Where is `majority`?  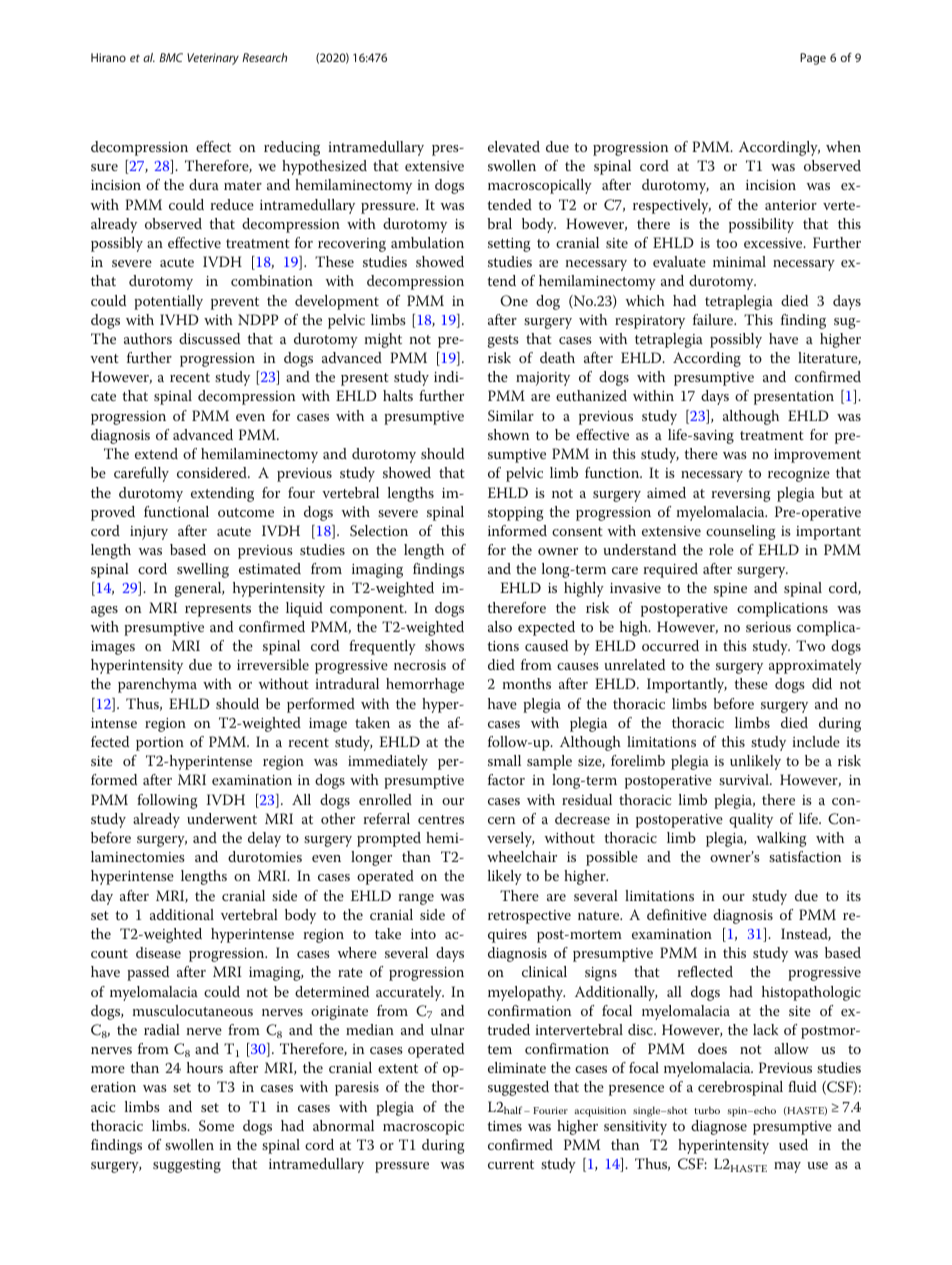
majority is located at coordinates (543, 379).
